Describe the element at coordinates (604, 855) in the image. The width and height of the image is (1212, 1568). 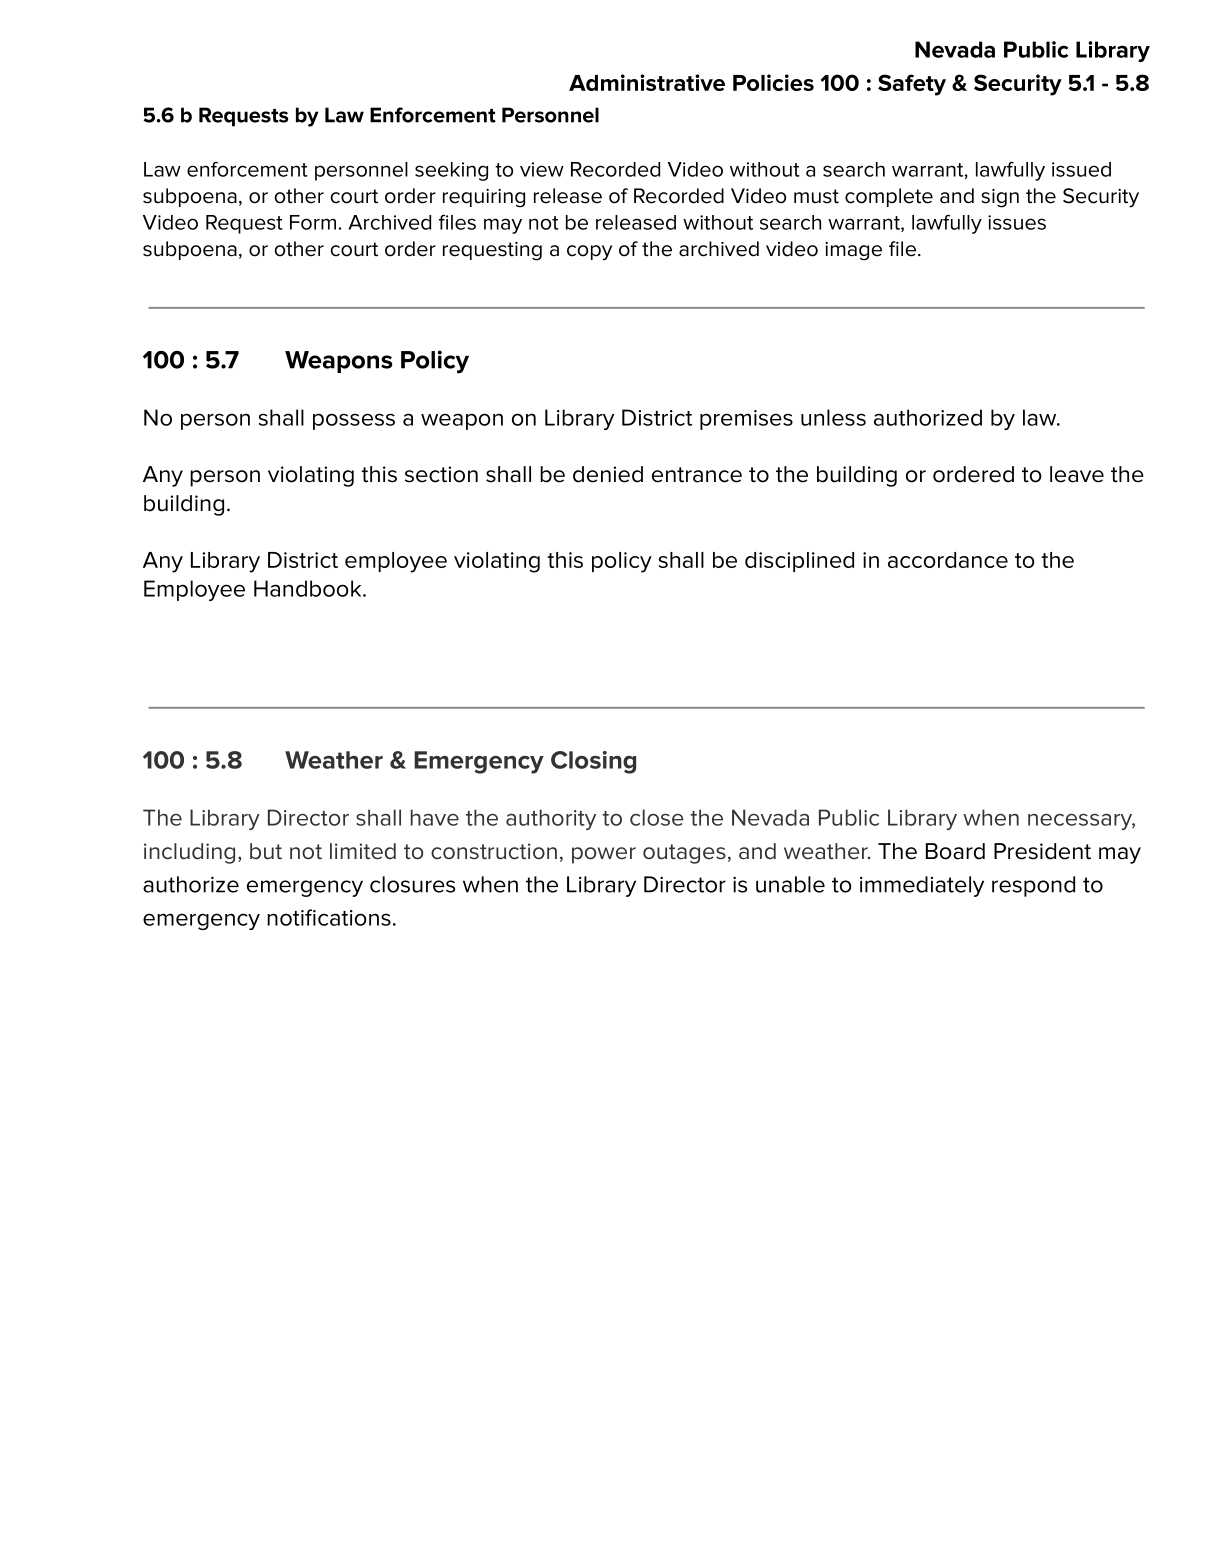
I see `power` at that location.
